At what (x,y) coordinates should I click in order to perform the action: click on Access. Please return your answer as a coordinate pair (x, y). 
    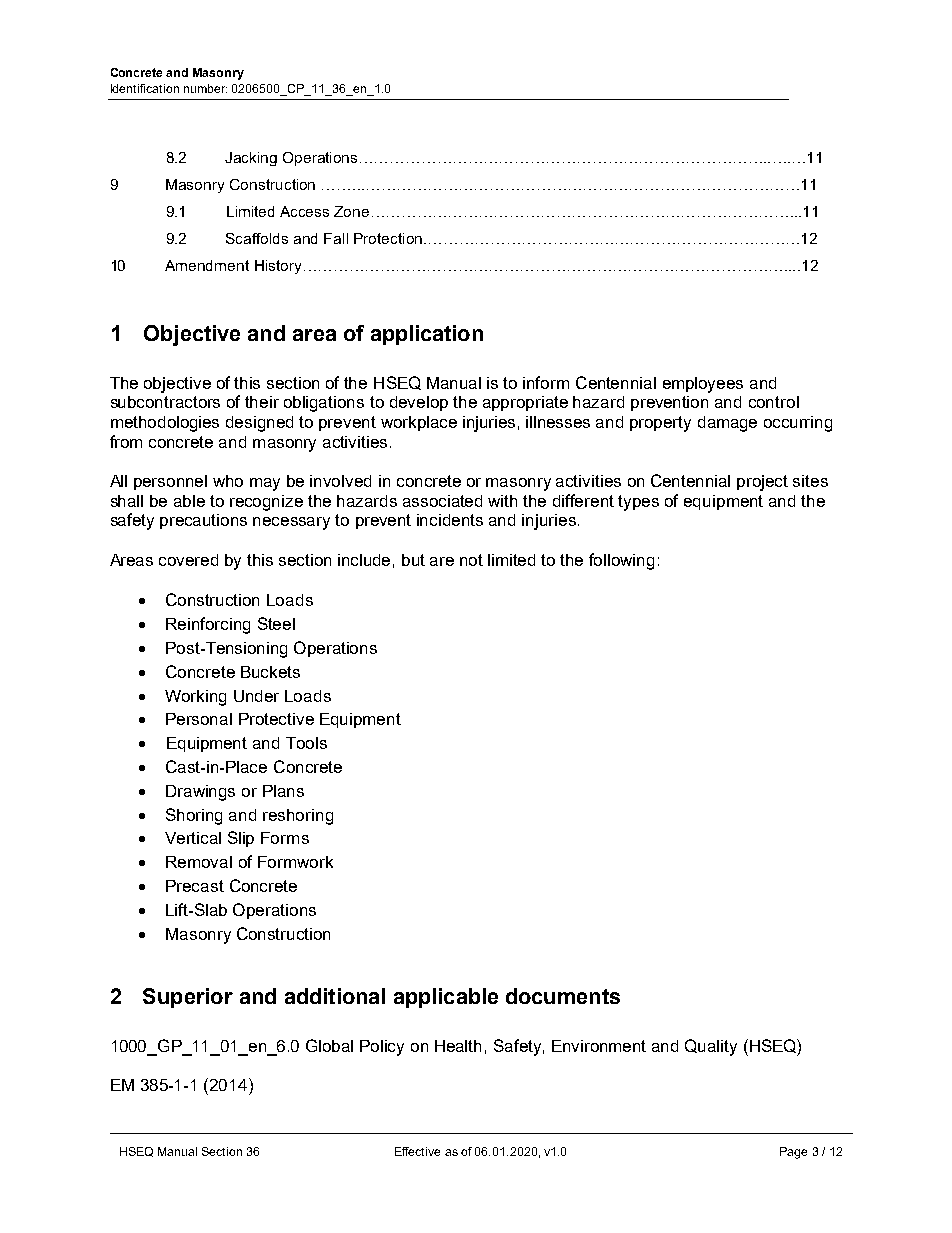
    Looking at the image, I should click on (304, 211).
